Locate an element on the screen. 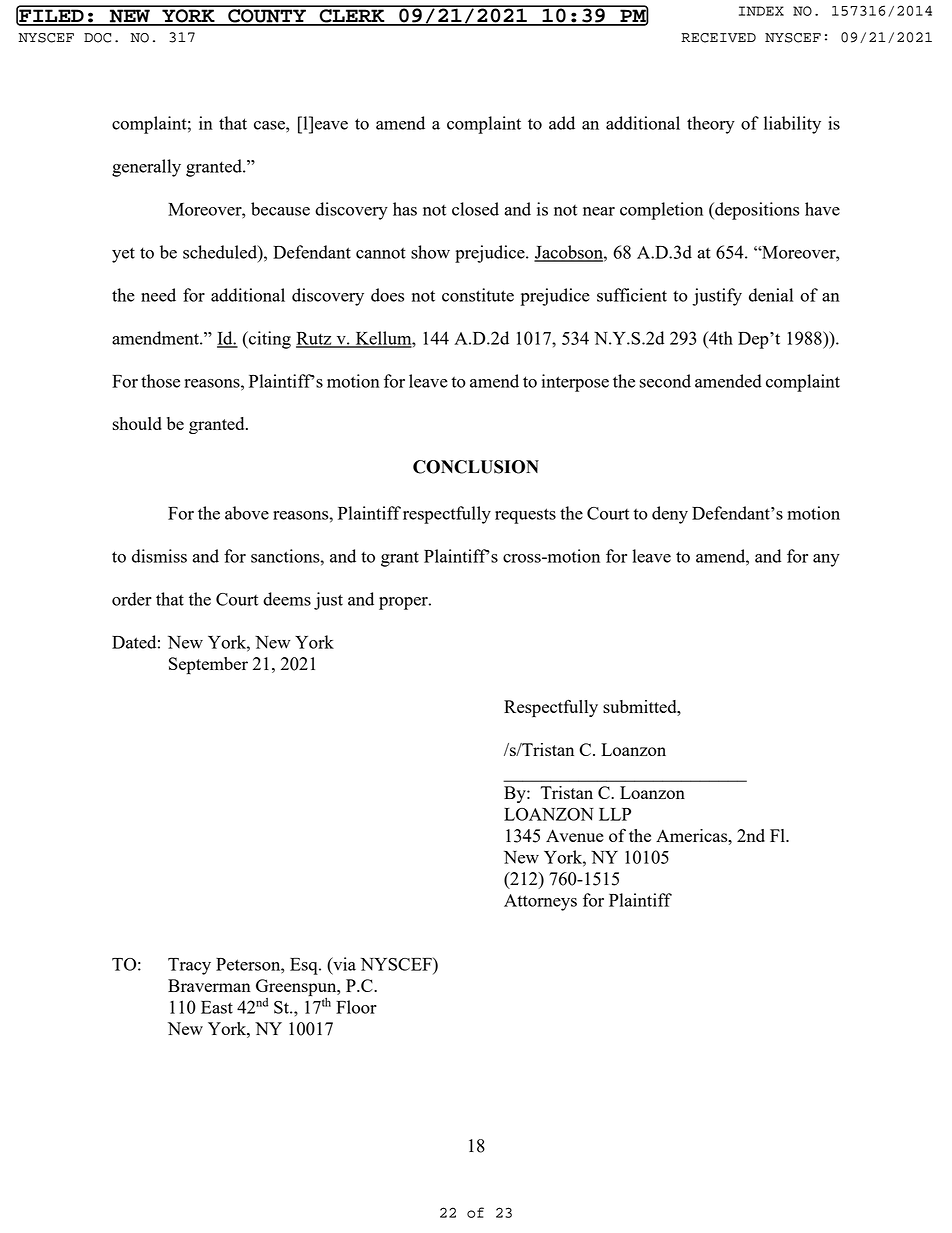 The height and width of the screenshot is (1233, 952). DOC is located at coordinates (97, 38).
